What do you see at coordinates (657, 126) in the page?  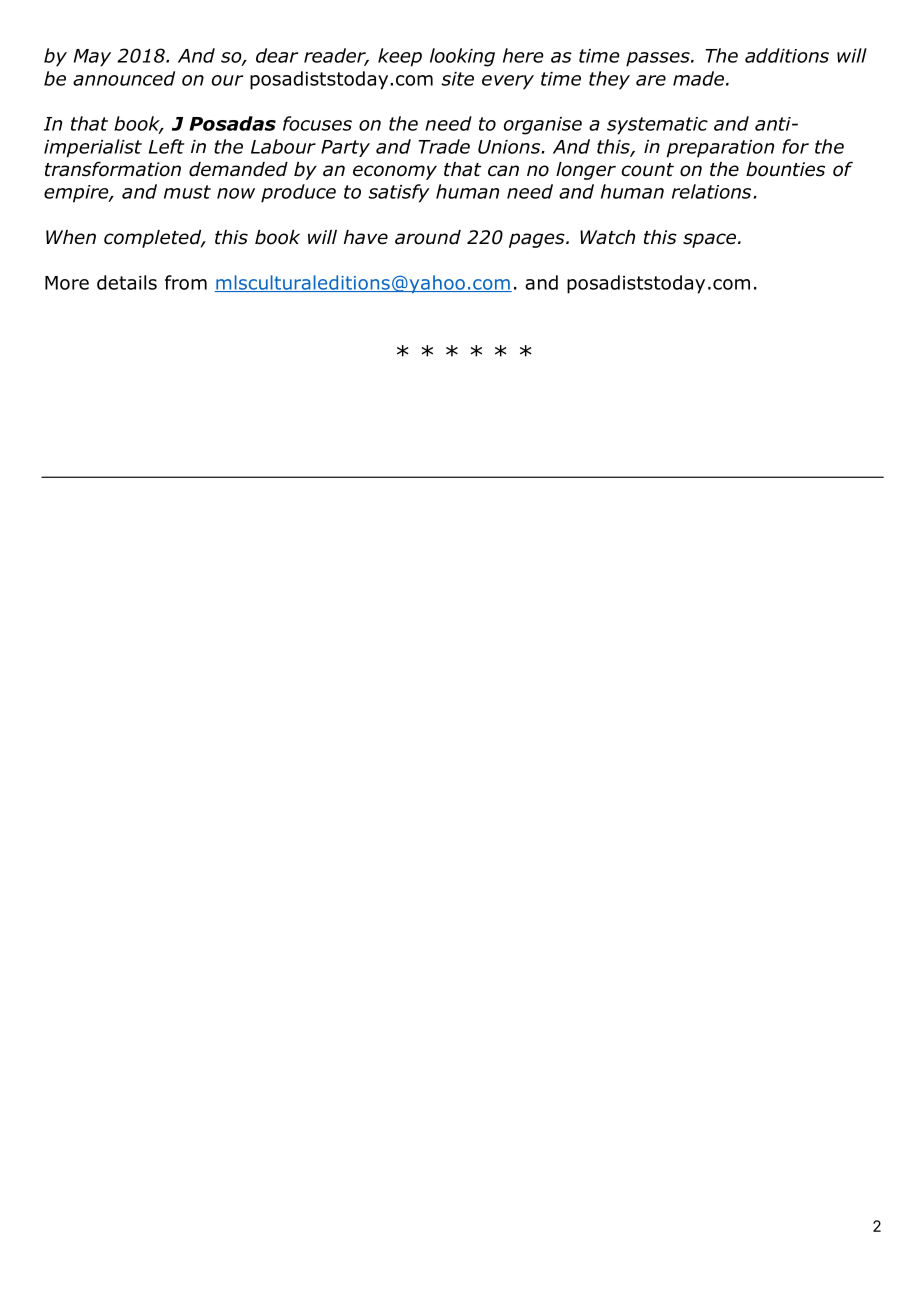 I see `systematic` at bounding box center [657, 126].
